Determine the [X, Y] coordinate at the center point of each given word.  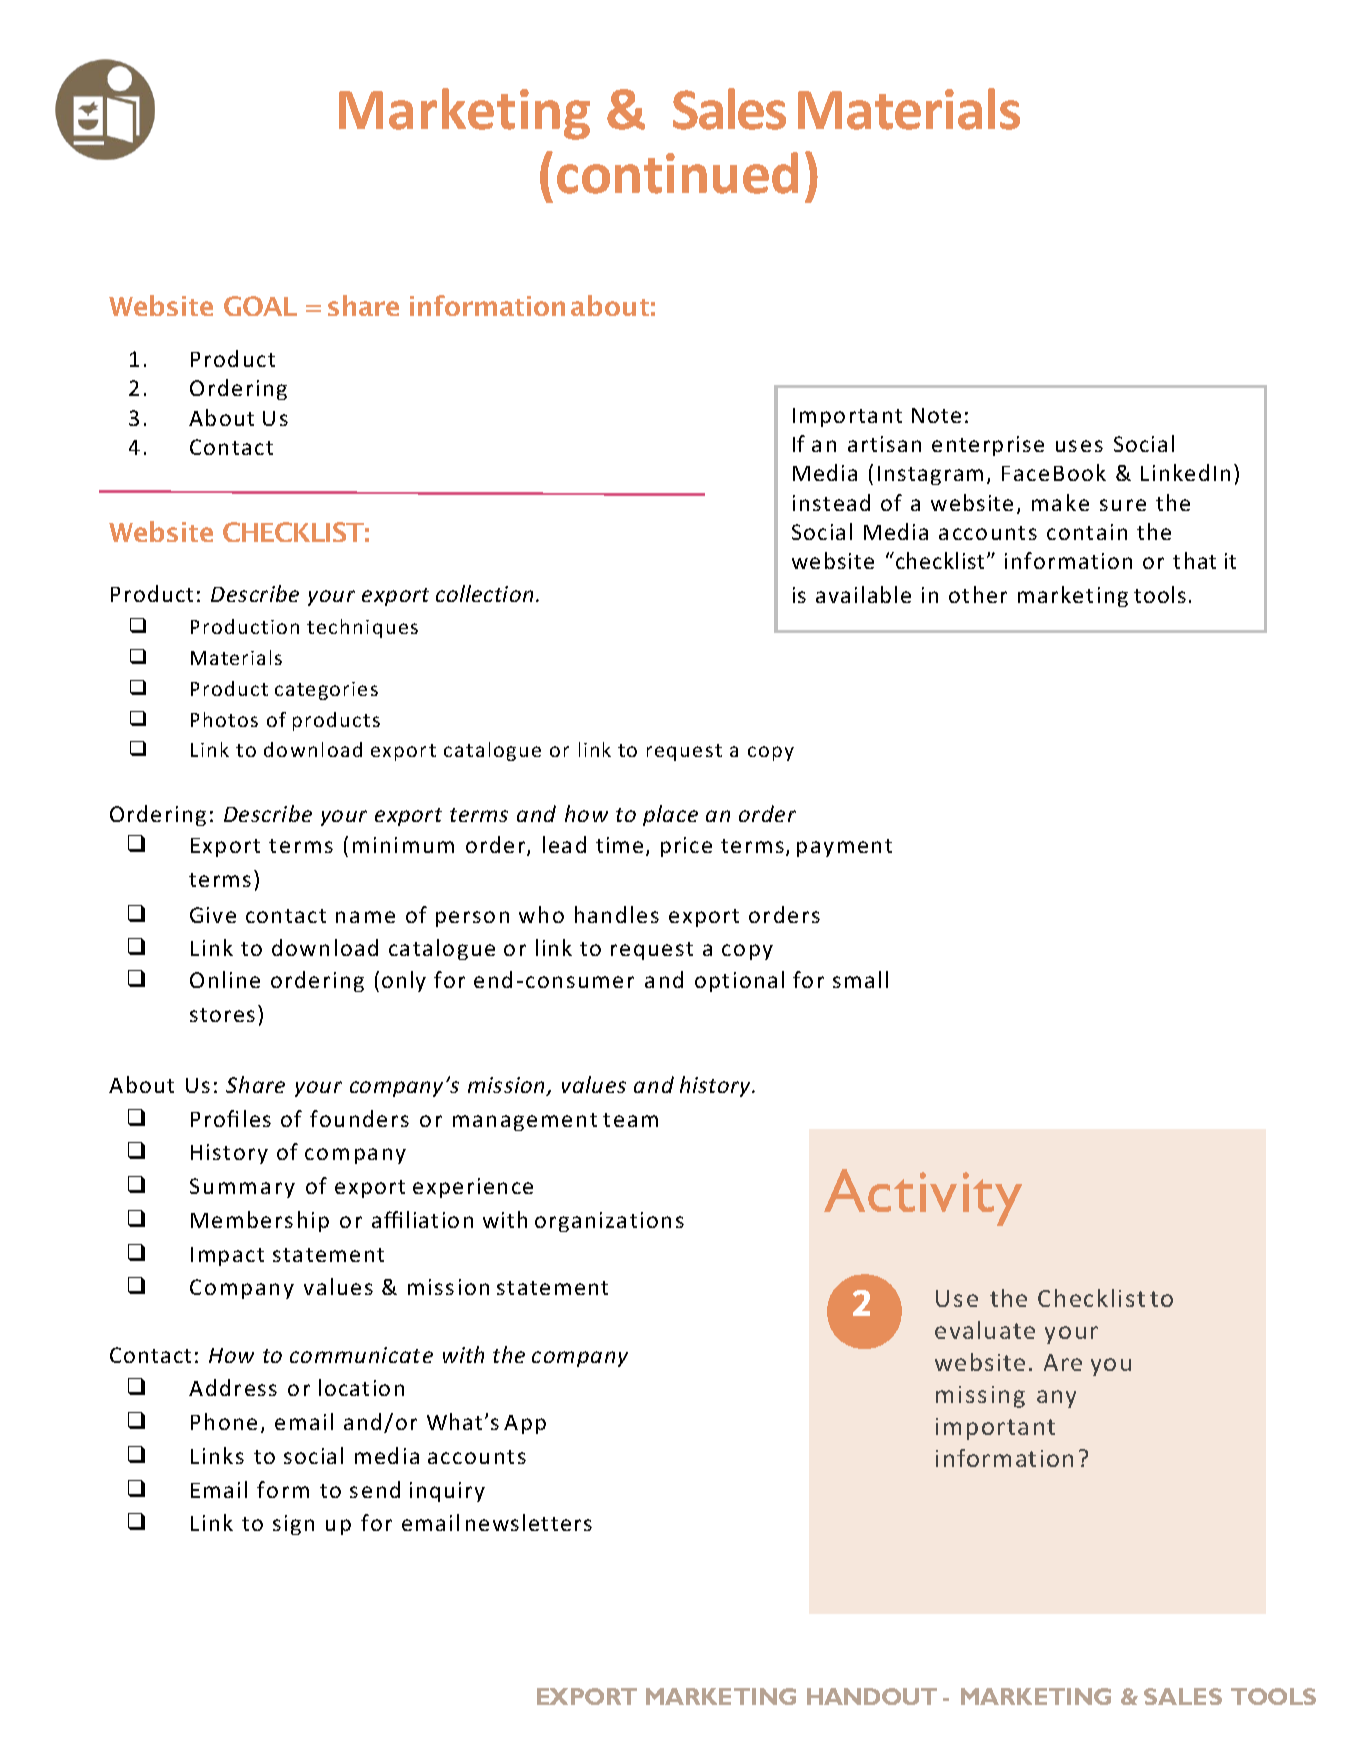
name [365, 917]
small [860, 979]
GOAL [260, 306]
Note [936, 415]
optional [739, 981]
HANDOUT [872, 1696]
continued [677, 173]
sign [293, 1525]
